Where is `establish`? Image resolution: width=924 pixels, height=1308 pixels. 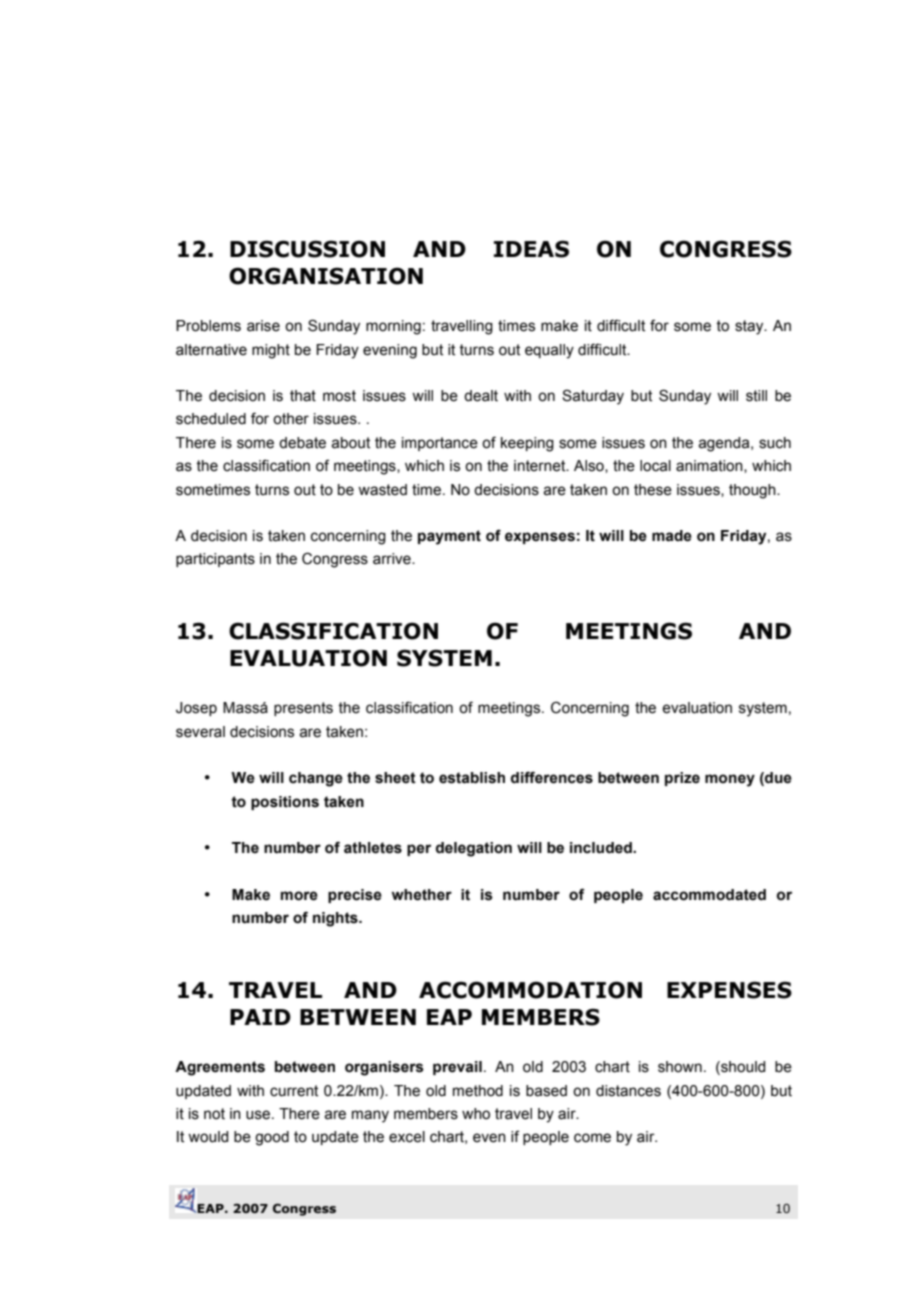 establish is located at coordinates (472, 778).
